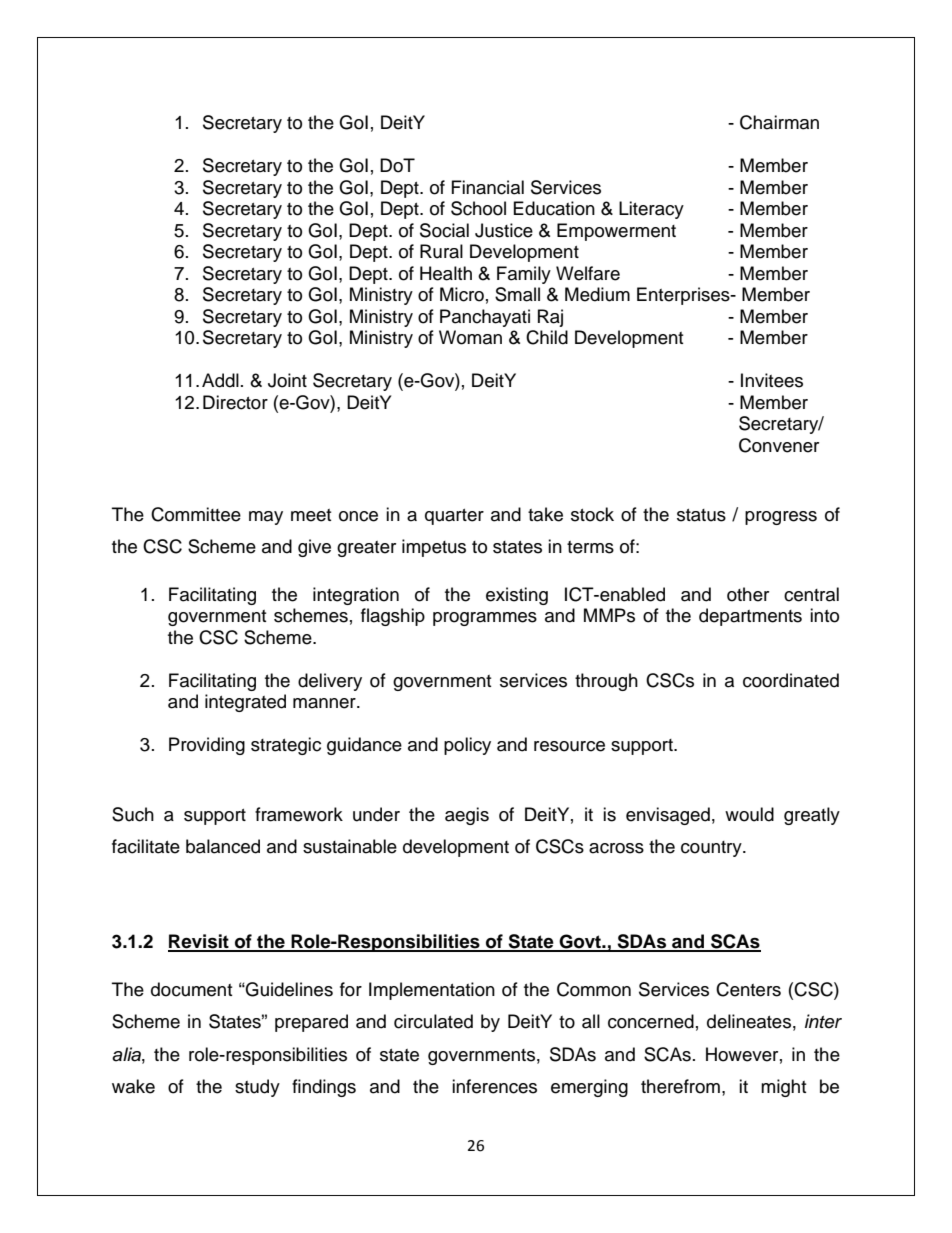 This document has height=1233, width=952. Describe the element at coordinates (314, 548) in the document. I see `give` at that location.
